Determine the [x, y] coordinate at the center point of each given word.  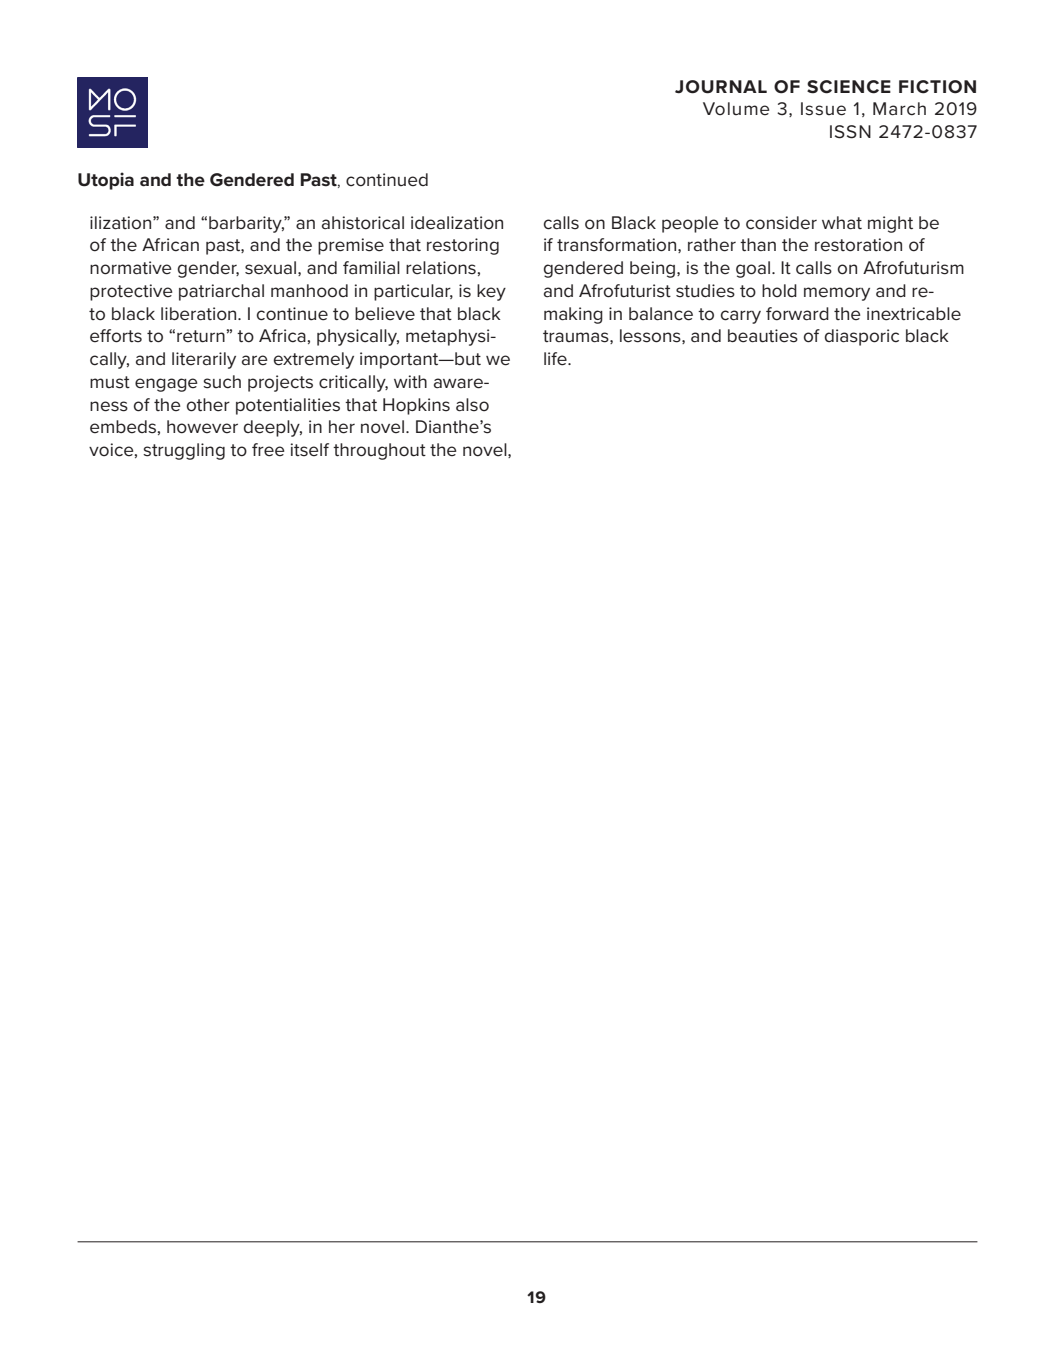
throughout [379, 451]
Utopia [106, 181]
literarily [204, 360]
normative [130, 268]
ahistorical [363, 223]
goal [753, 269]
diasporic [862, 337]
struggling [184, 451]
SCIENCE [849, 87]
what [842, 223]
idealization [457, 223]
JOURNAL [721, 87]
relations [441, 268]
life [556, 359]
